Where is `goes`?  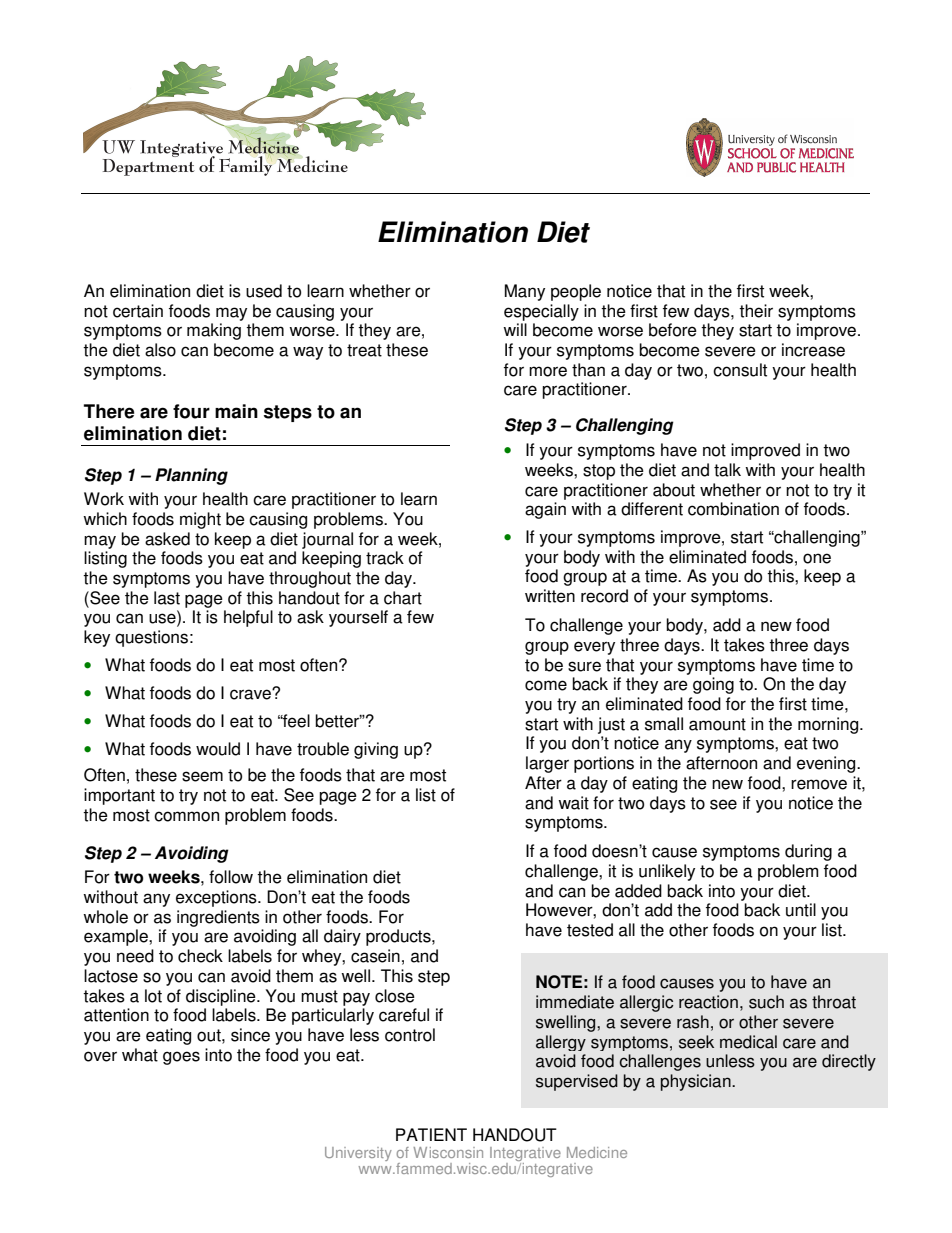
goes is located at coordinates (181, 1058).
